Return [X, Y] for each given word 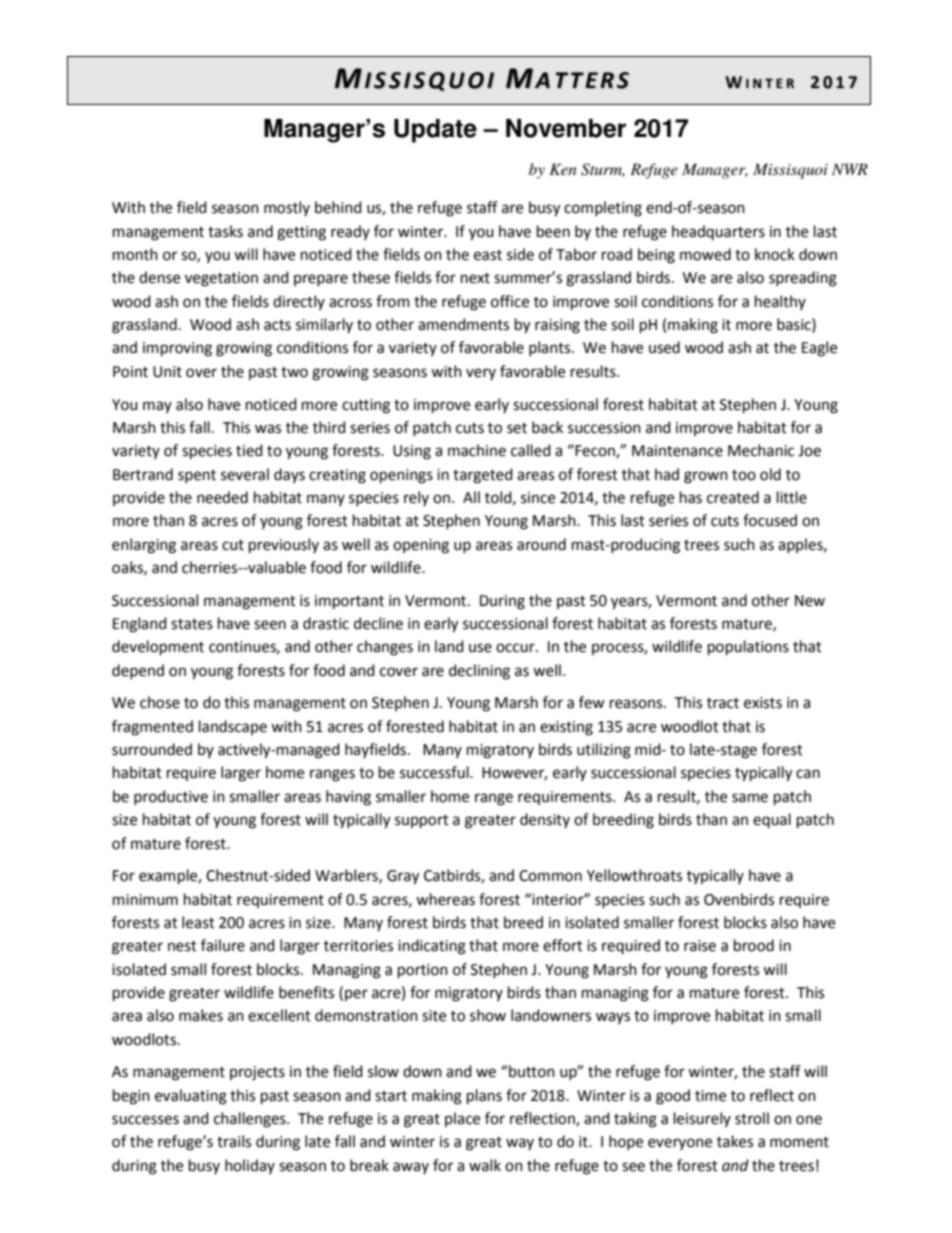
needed [222, 497]
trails [234, 1141]
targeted [483, 476]
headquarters [718, 232]
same [750, 798]
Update [435, 131]
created [733, 497]
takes [735, 1141]
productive [171, 797]
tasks [225, 231]
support [422, 821]
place [462, 1119]
